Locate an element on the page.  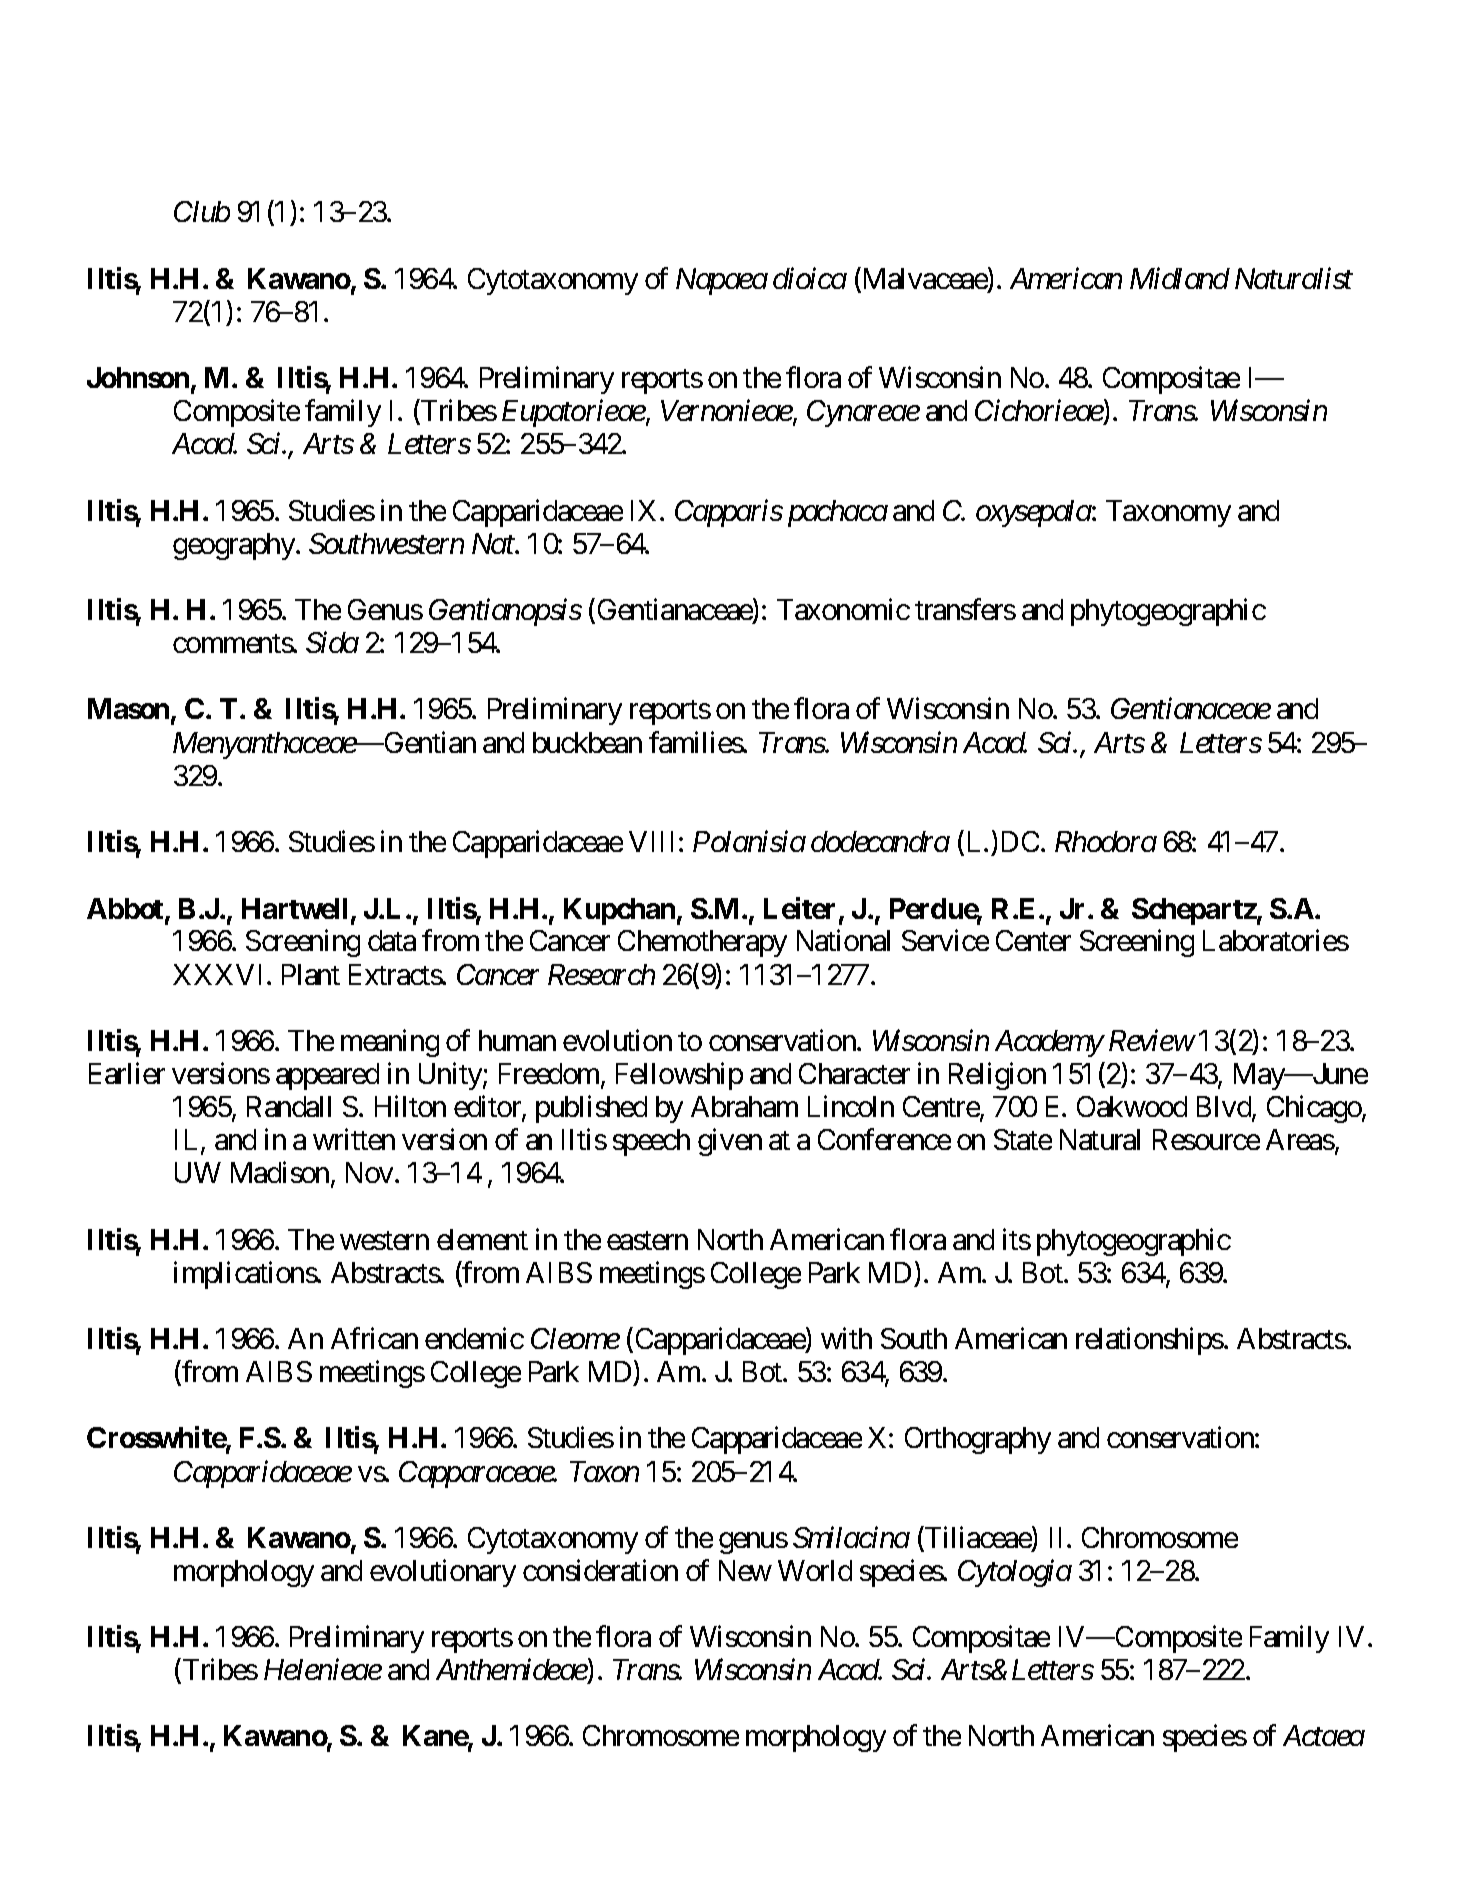
Johnson is located at coordinates (138, 377).
